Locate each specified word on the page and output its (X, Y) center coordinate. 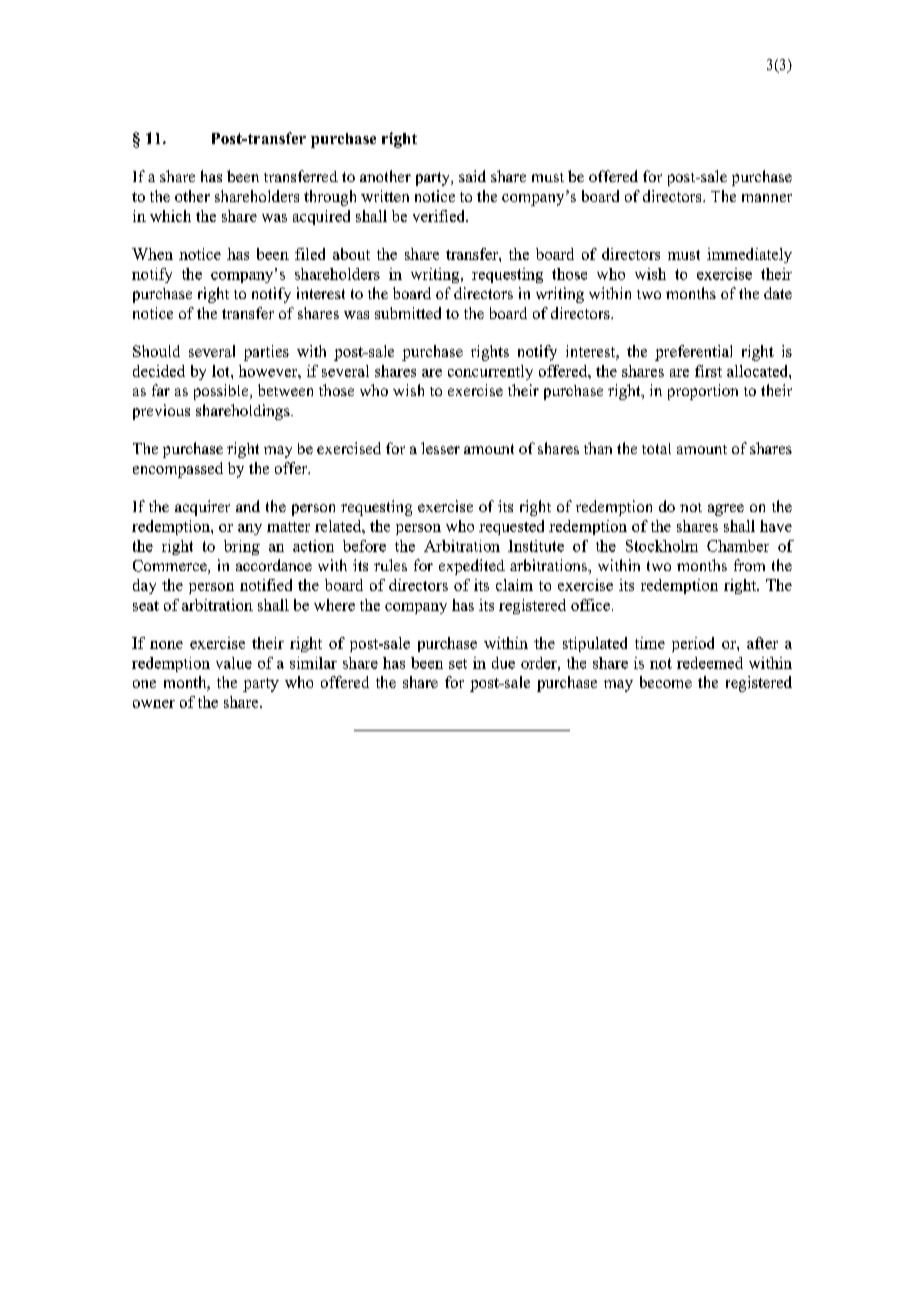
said (472, 176)
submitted (408, 313)
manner (767, 198)
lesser (440, 448)
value (234, 663)
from (749, 565)
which (170, 216)
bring (242, 547)
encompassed (178, 470)
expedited (472, 567)
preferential (693, 353)
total (656, 448)
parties (266, 353)
